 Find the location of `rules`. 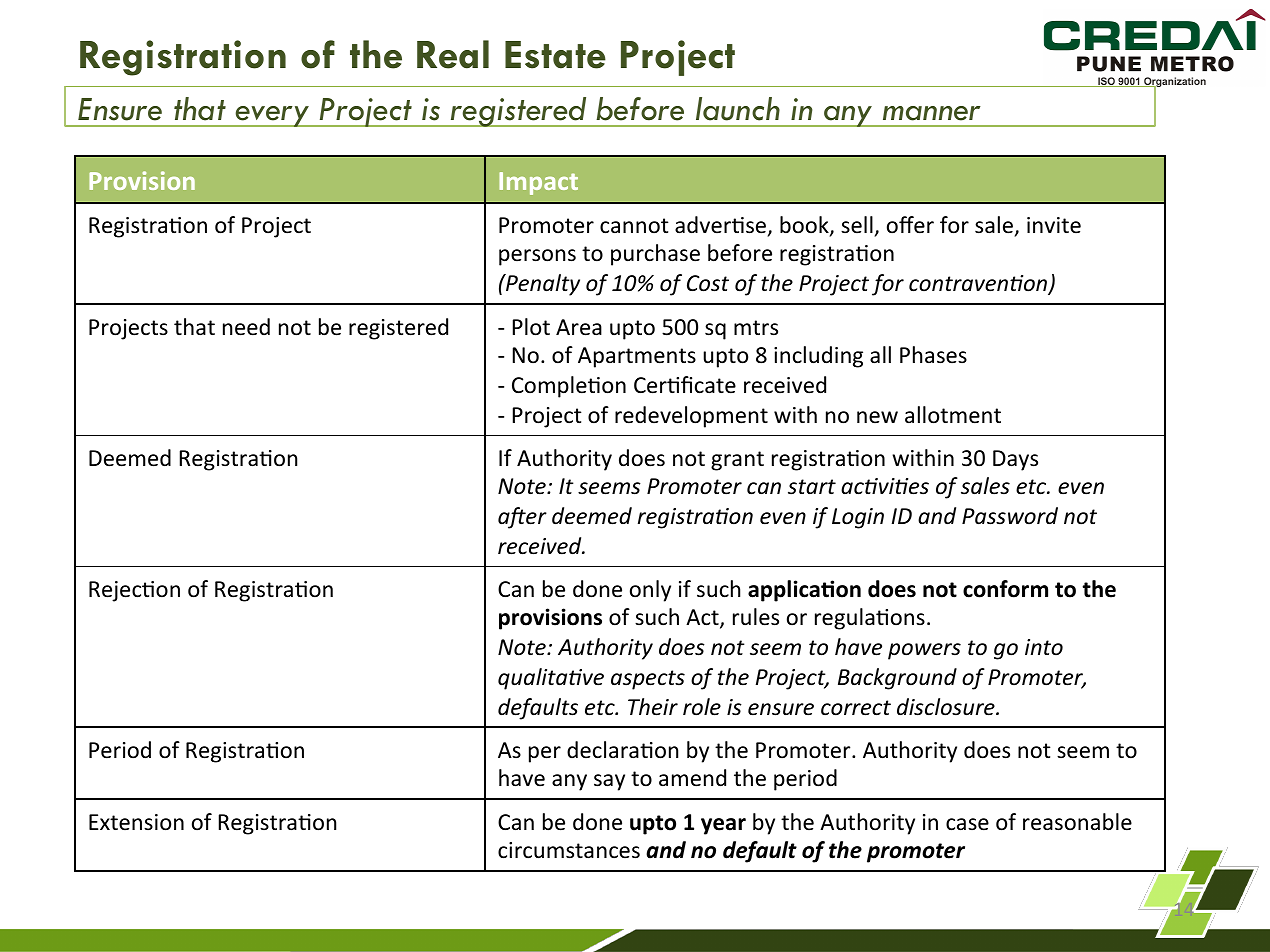

rules is located at coordinates (756, 617).
